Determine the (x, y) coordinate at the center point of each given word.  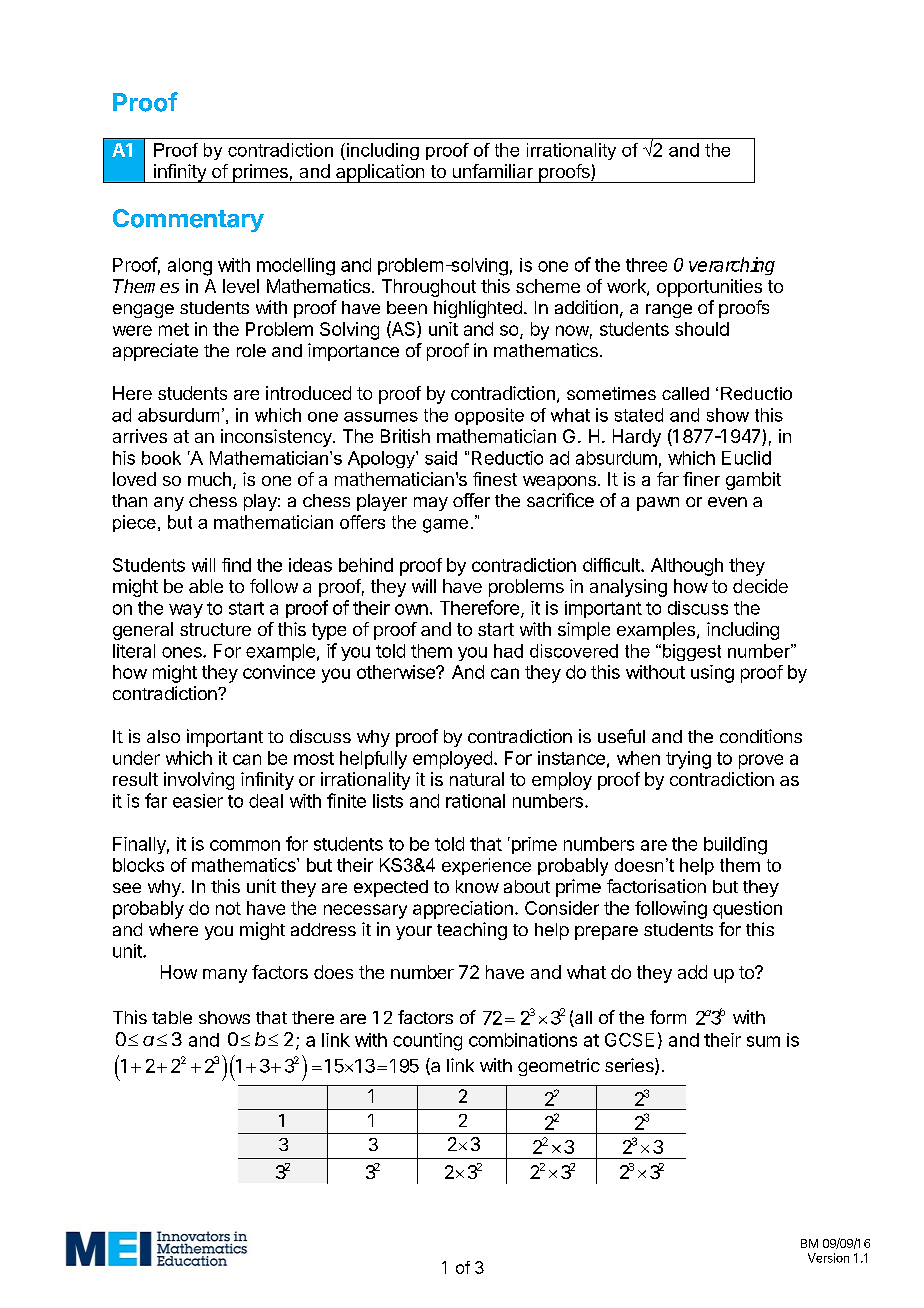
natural (477, 779)
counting (427, 1042)
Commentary (188, 220)
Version (828, 1258)
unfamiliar (493, 171)
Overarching (724, 266)
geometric (559, 1067)
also (163, 736)
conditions (761, 736)
